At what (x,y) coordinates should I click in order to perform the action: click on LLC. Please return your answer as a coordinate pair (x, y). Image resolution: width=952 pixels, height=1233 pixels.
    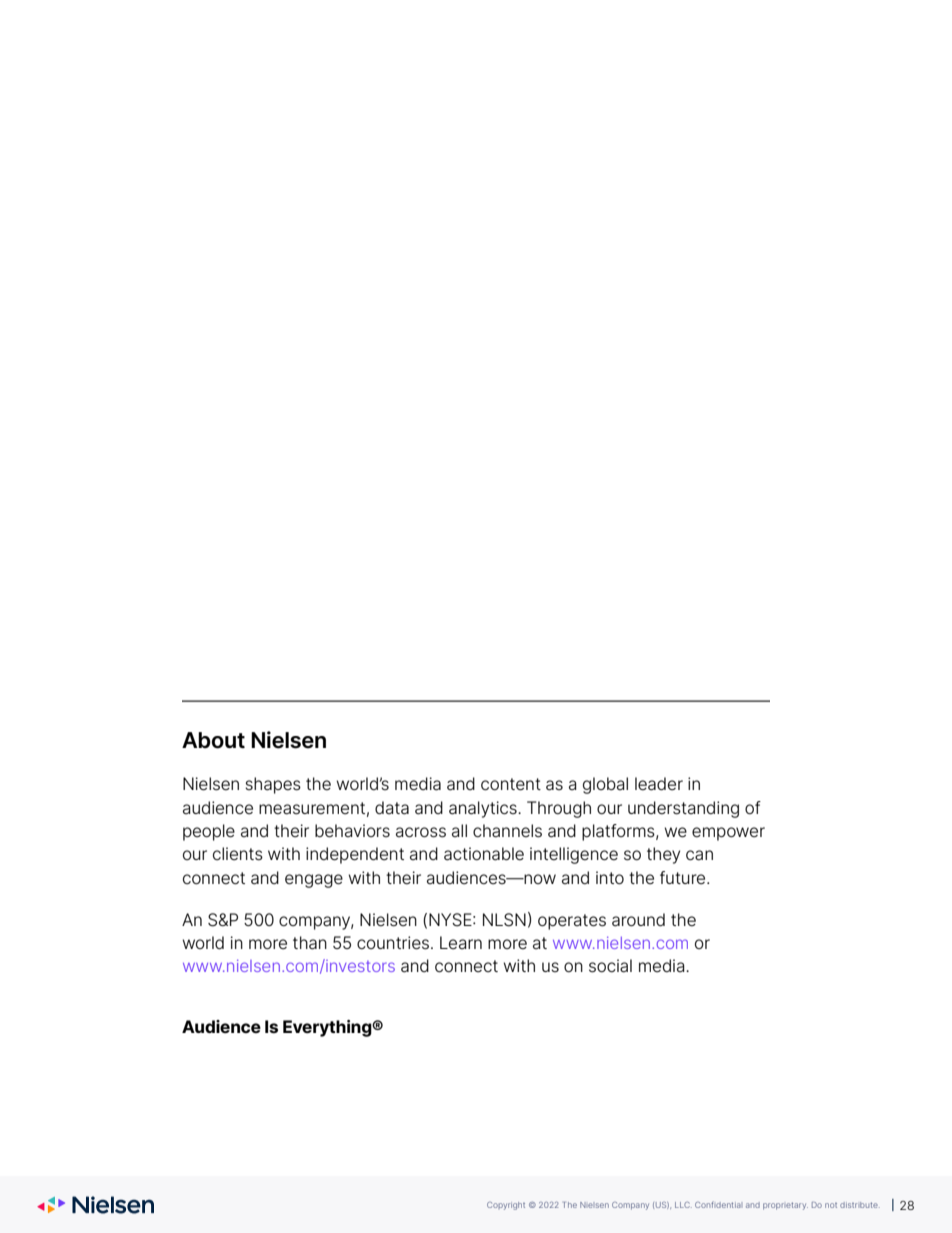
    Looking at the image, I should click on (683, 1205).
